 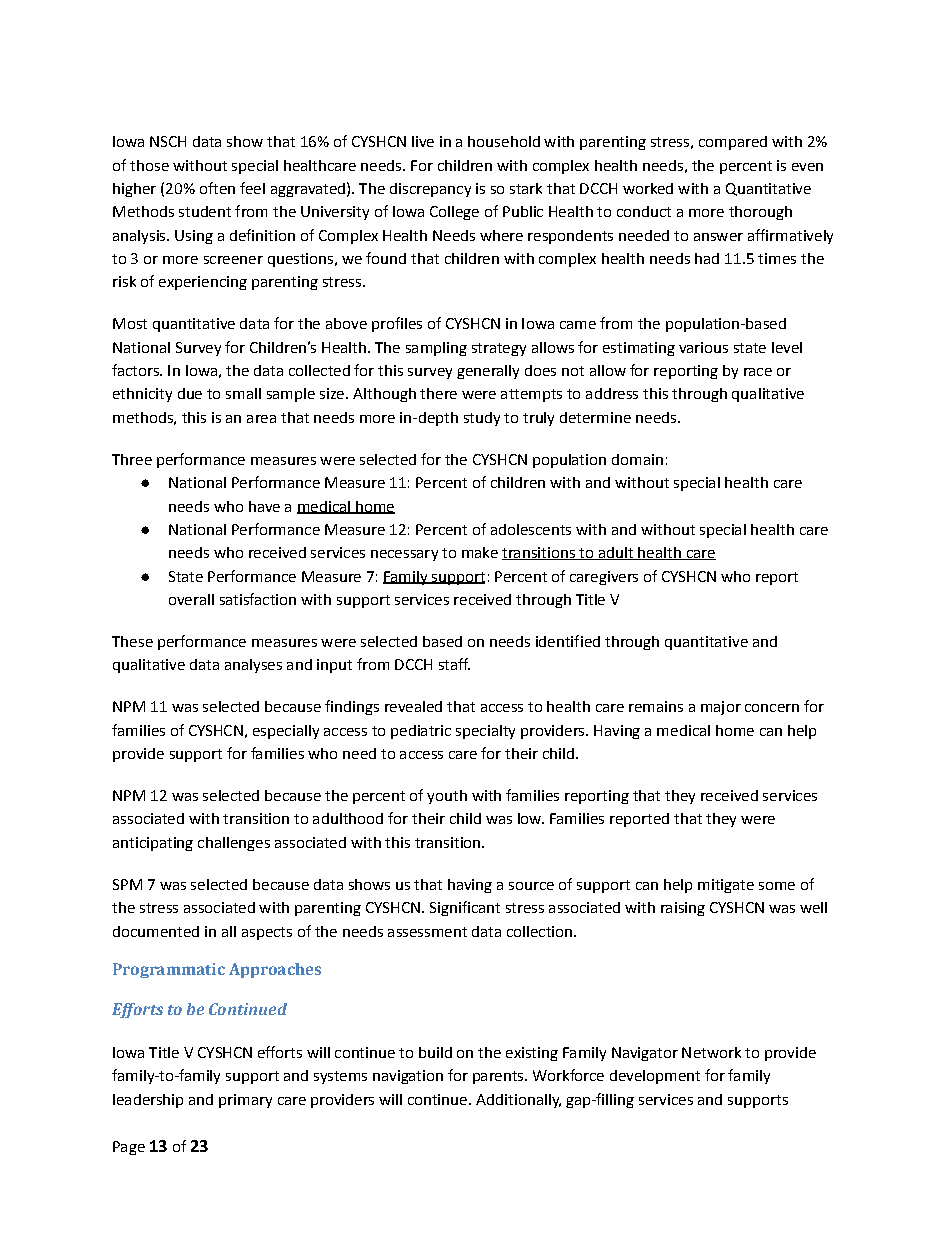 I want to click on staff, so click(x=454, y=664).
